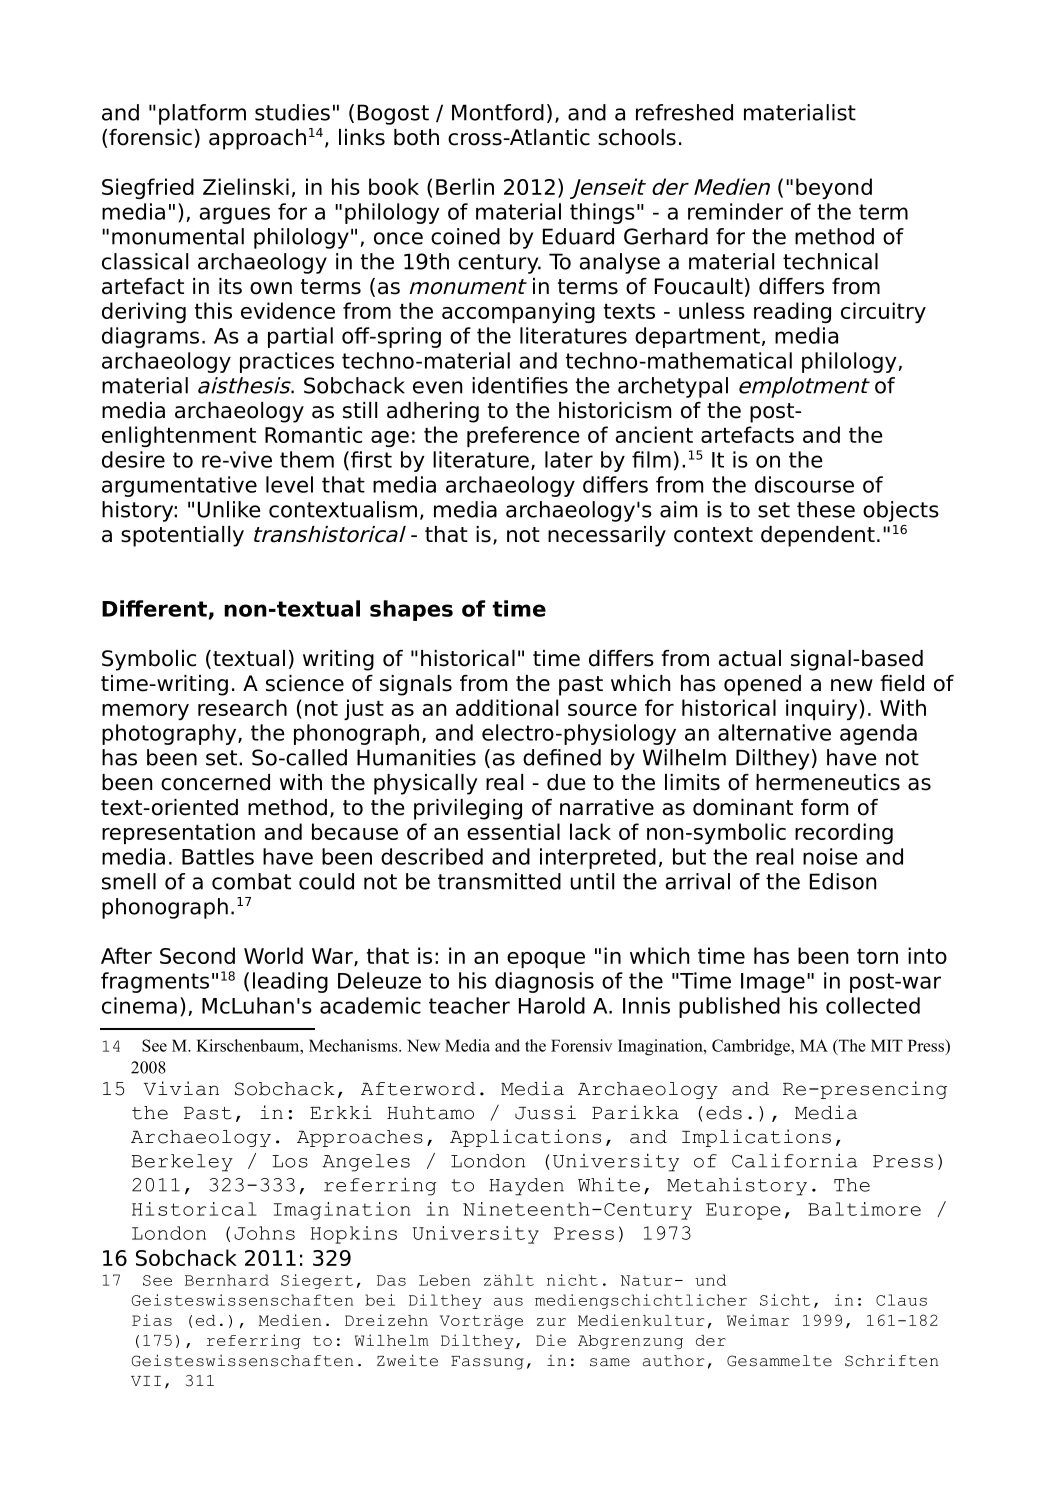  What do you see at coordinates (823, 709) in the screenshot?
I see `inquiry` at bounding box center [823, 709].
